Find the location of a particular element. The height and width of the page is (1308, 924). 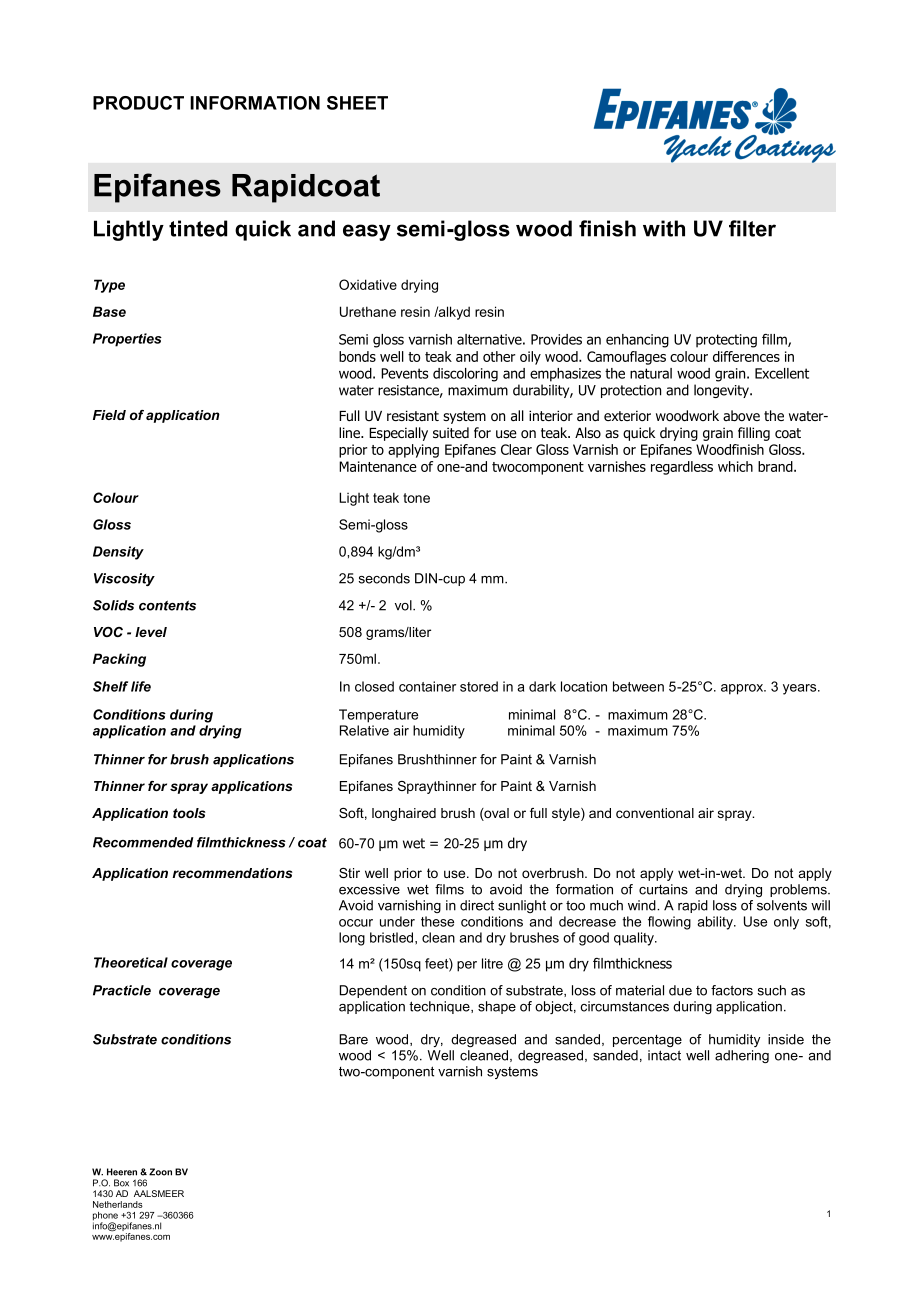

approx is located at coordinates (743, 689).
